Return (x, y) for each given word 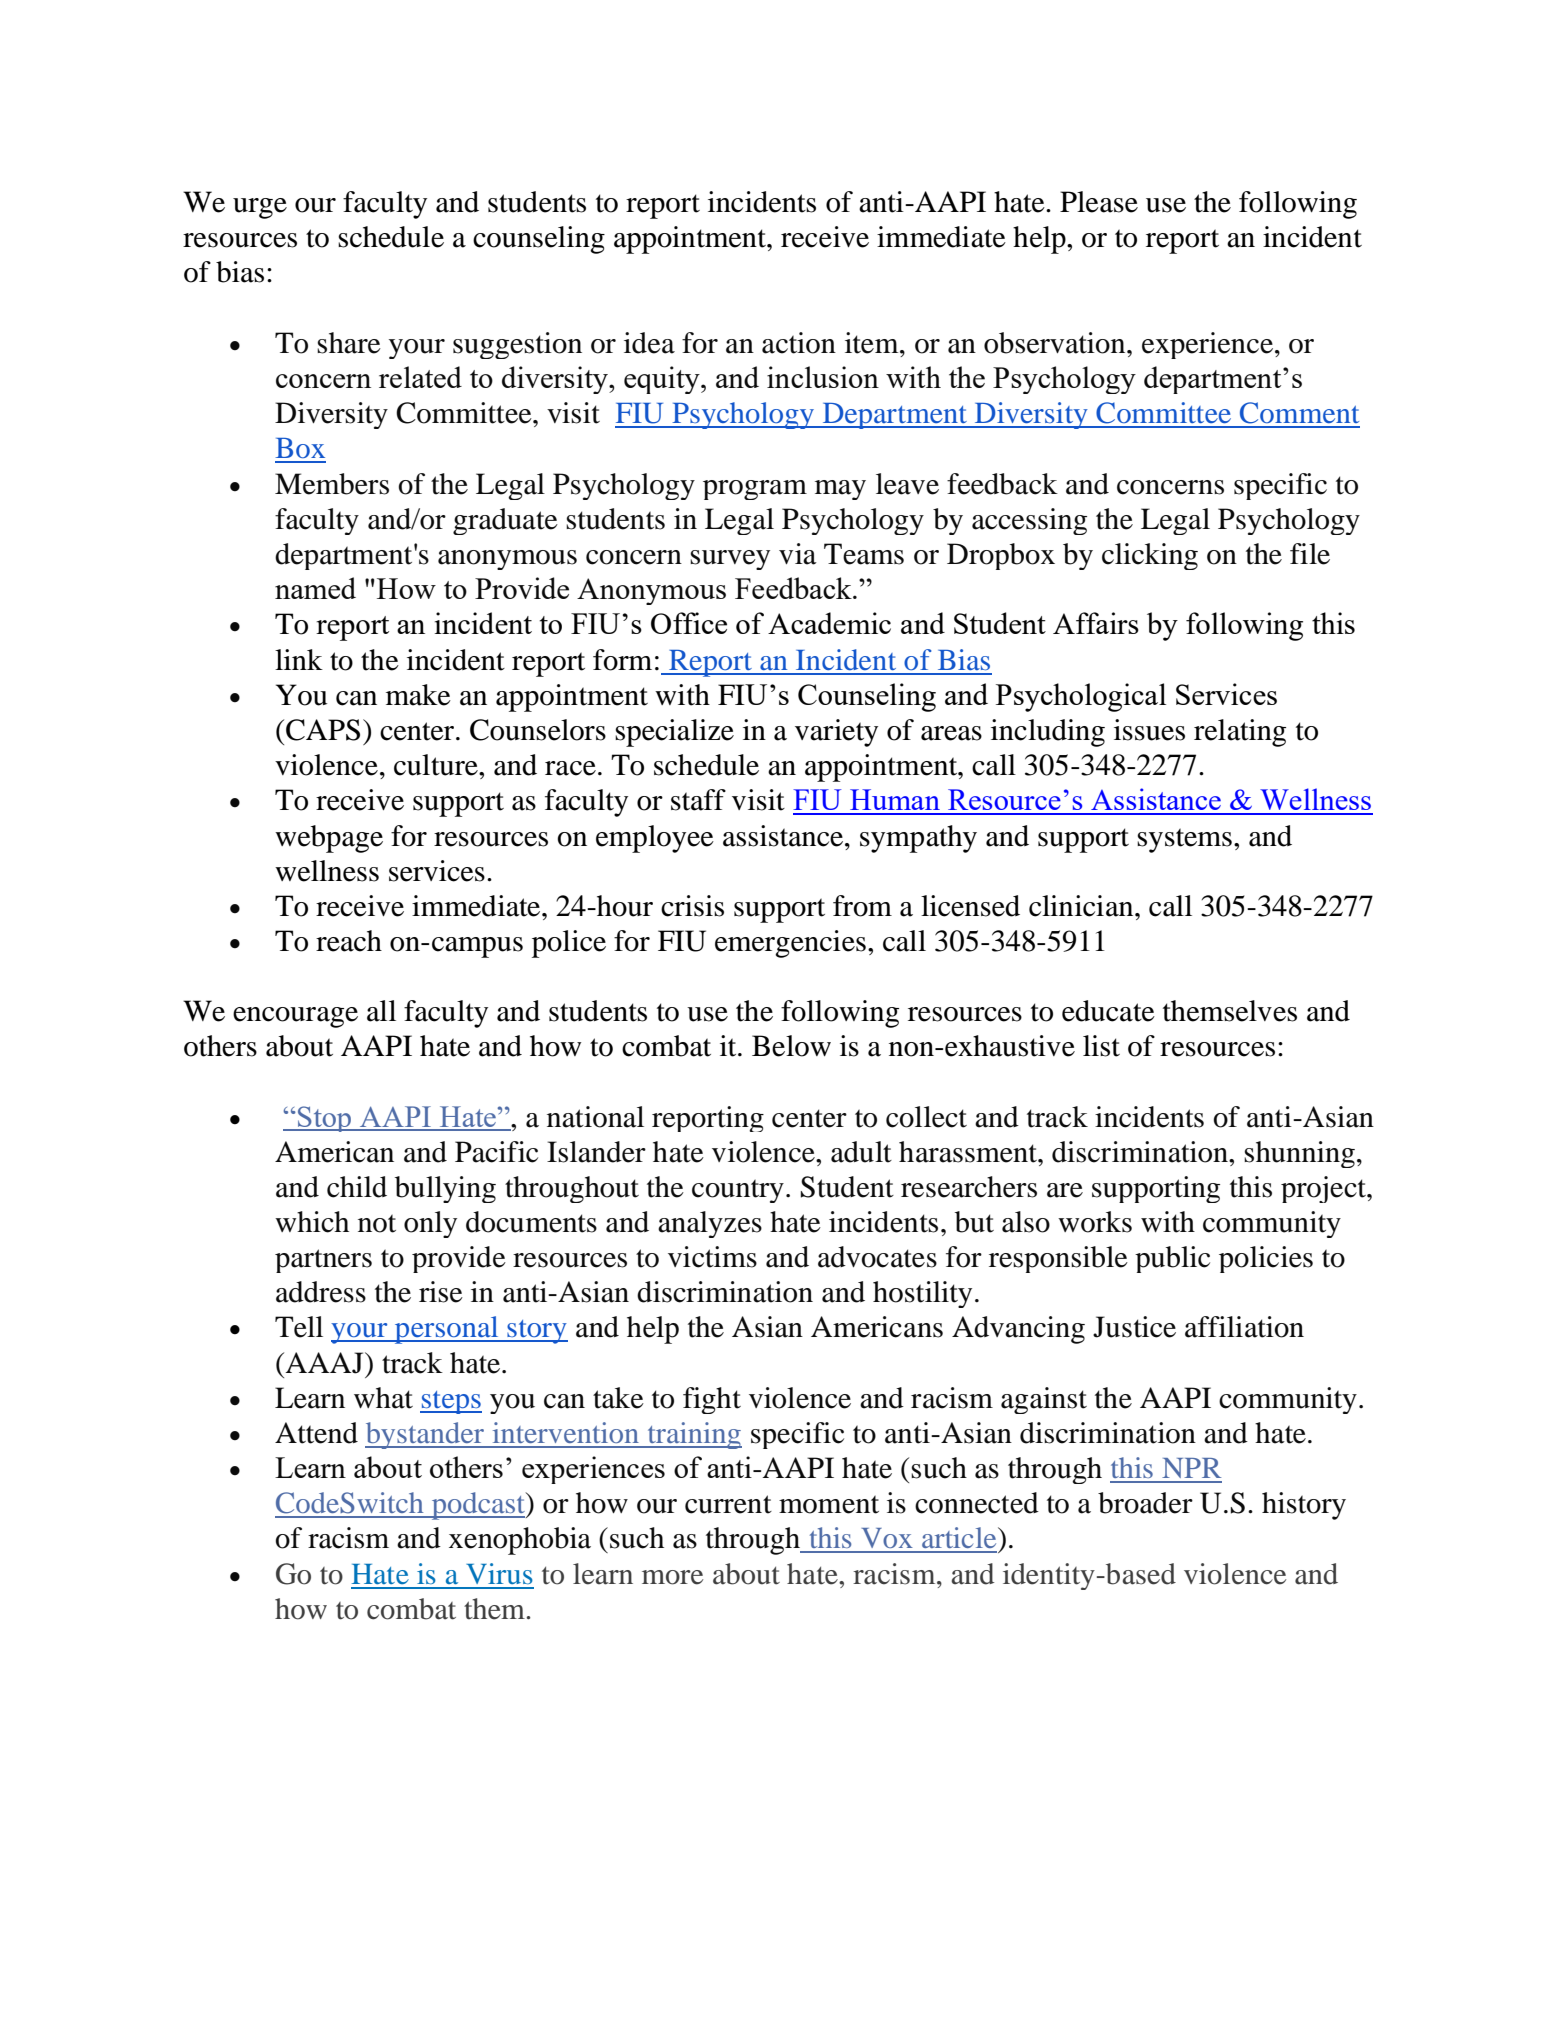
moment (829, 1504)
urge (260, 208)
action (799, 343)
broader (1145, 1503)
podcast (478, 1506)
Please (1099, 202)
